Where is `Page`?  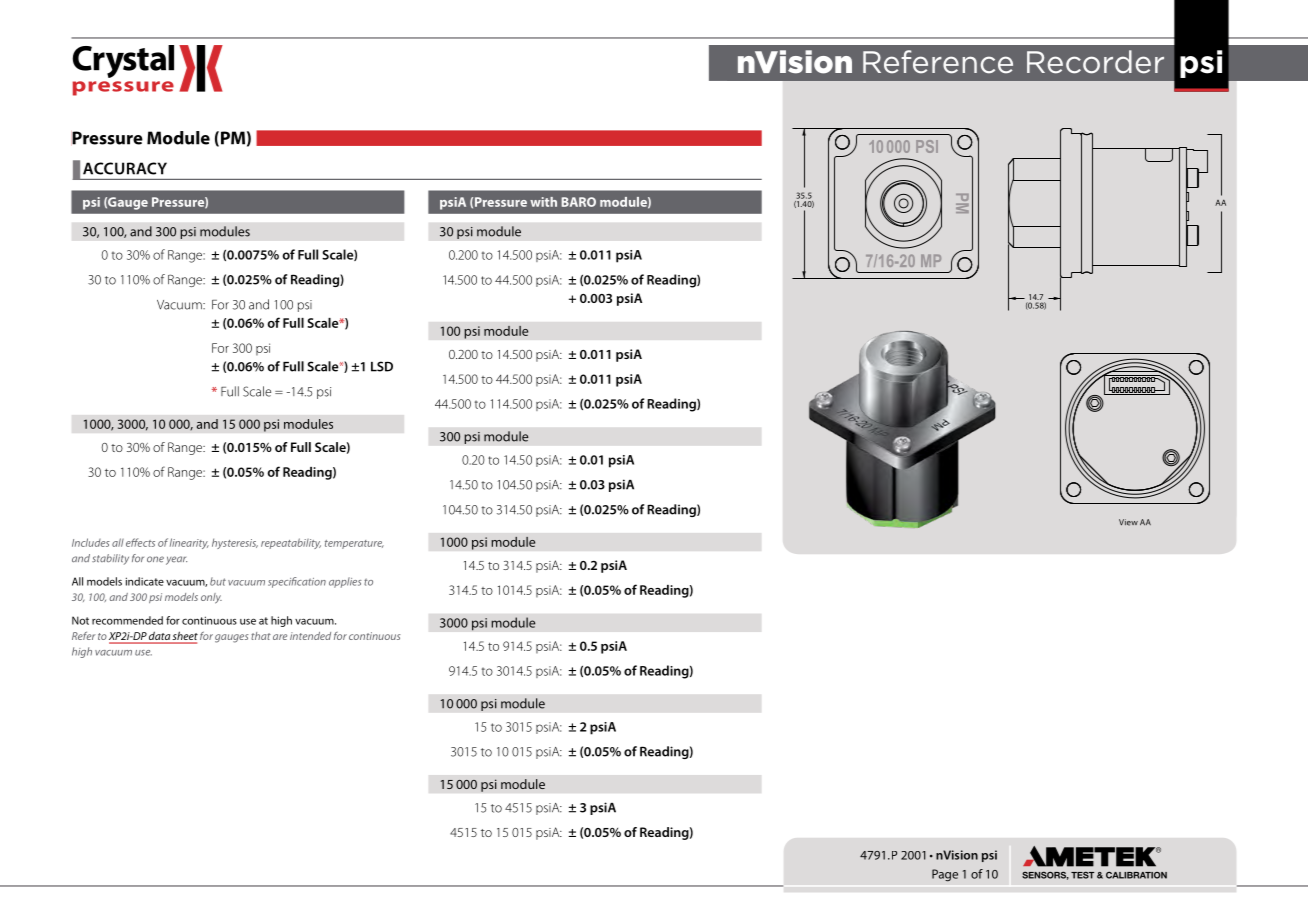
Page is located at coordinates (945, 875).
